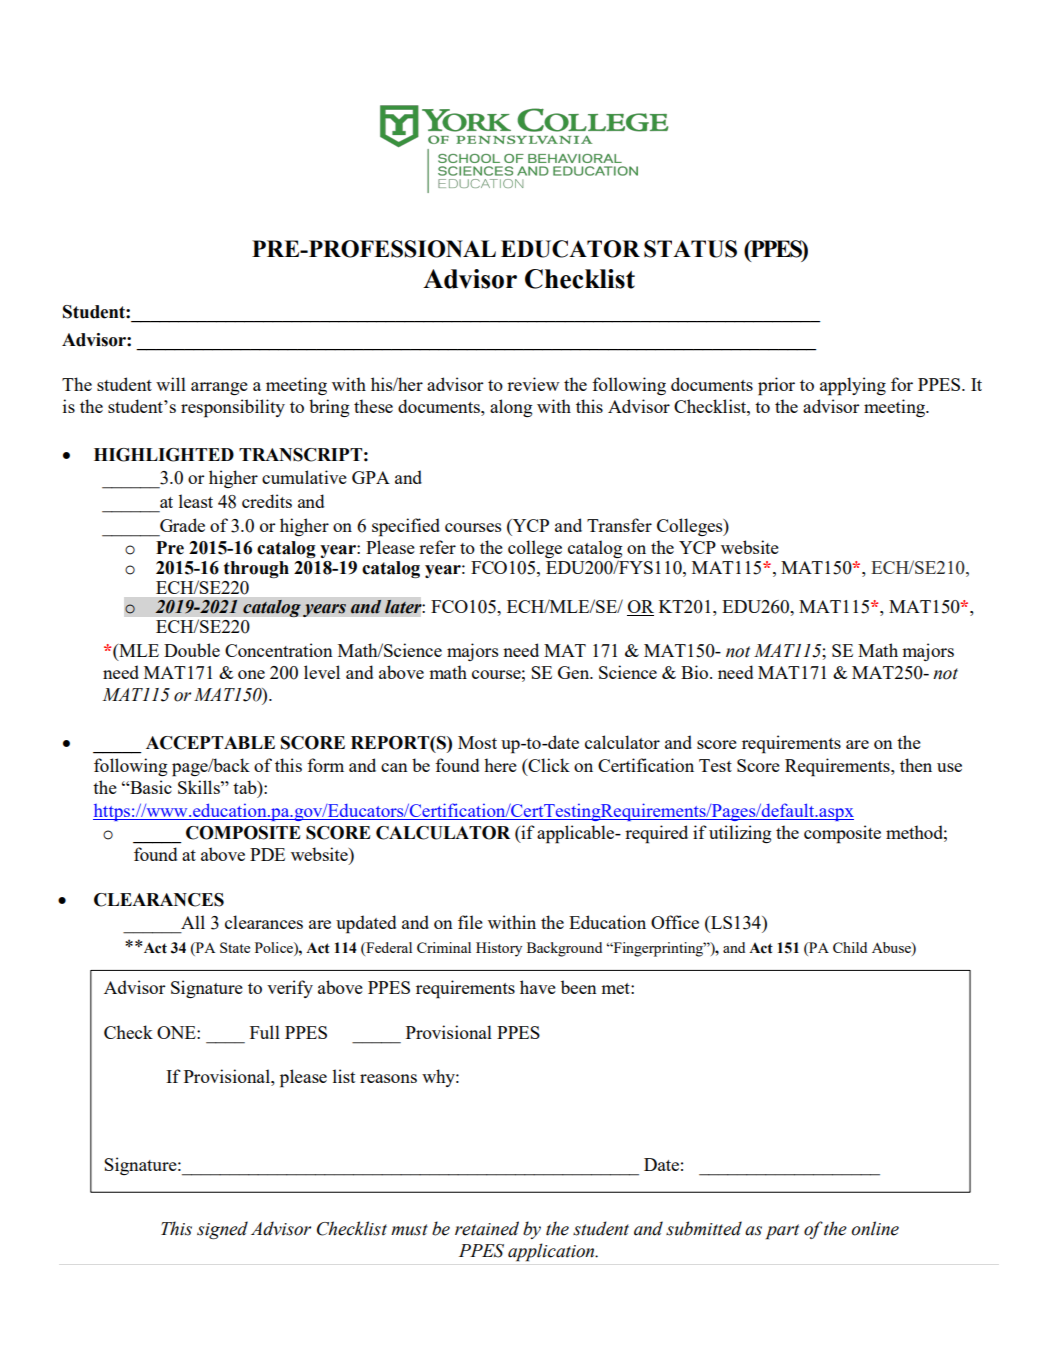 The image size is (1059, 1370). Describe the element at coordinates (916, 765) in the screenshot. I see `then` at that location.
